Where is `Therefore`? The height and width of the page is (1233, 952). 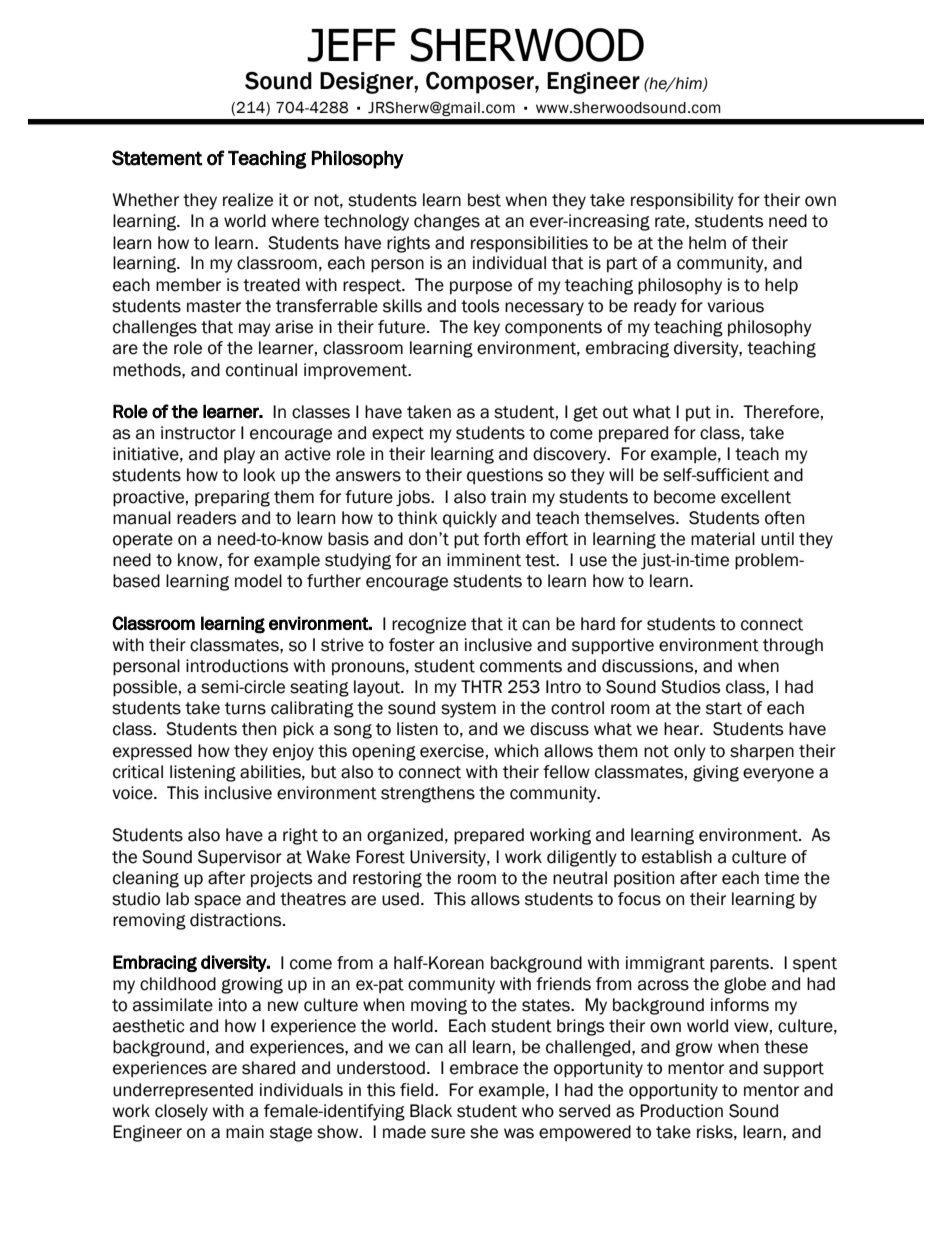
Therefore is located at coordinates (781, 412).
